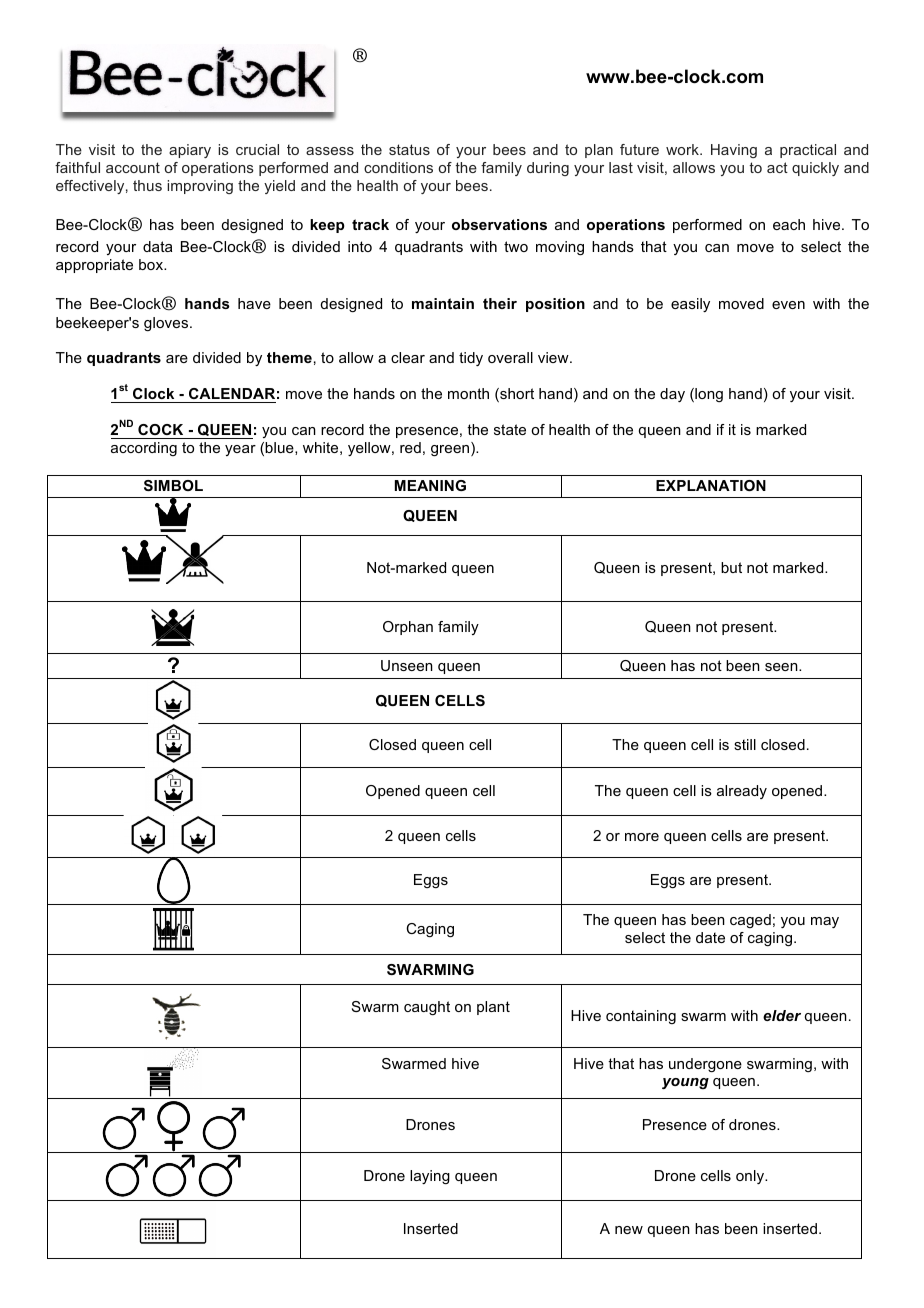 Image resolution: width=924 pixels, height=1308 pixels. I want to click on only, so click(751, 1177).
